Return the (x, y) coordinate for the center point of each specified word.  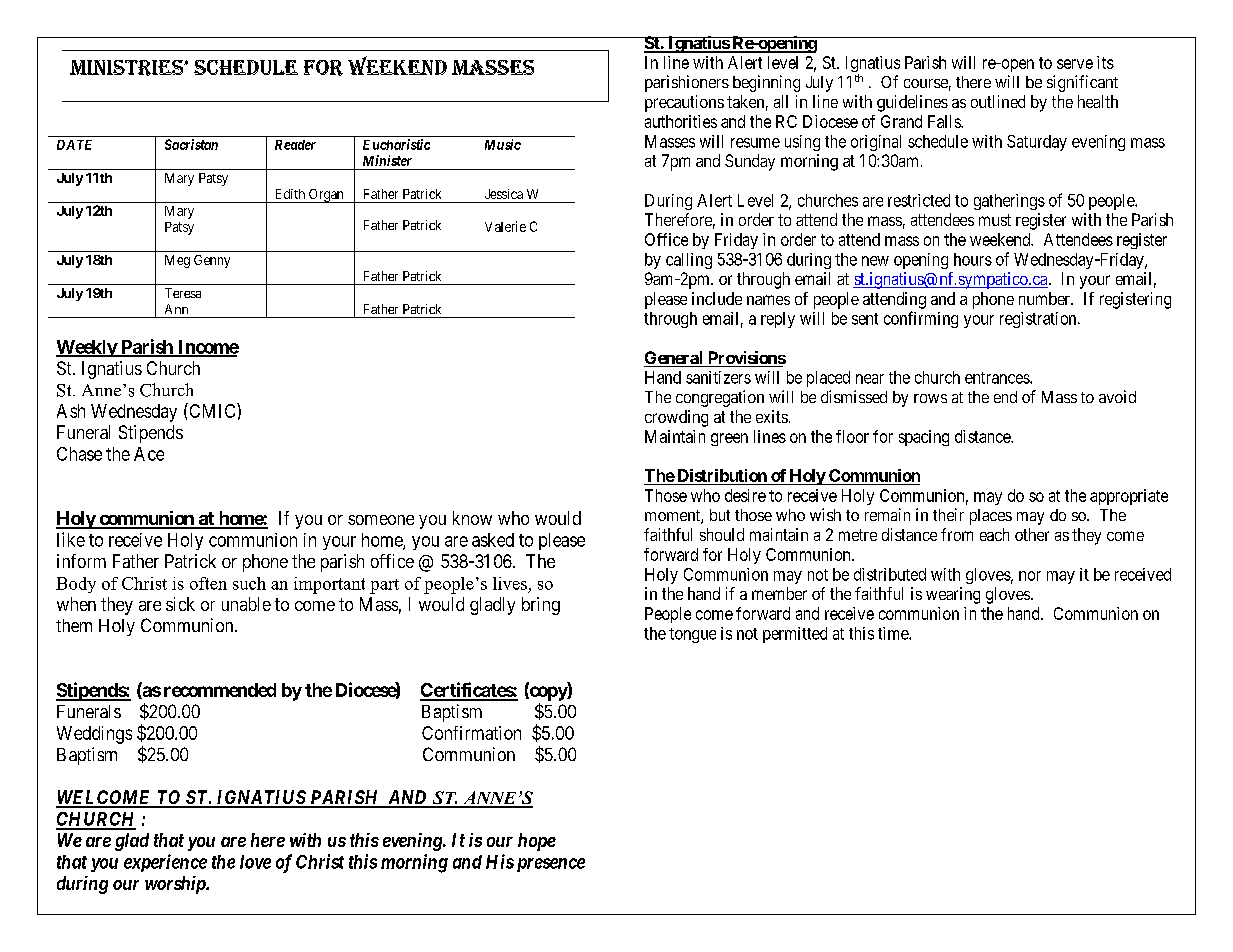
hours (973, 259)
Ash (71, 411)
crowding (676, 418)
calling (689, 261)
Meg (177, 261)
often (208, 583)
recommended (220, 690)
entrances (998, 378)
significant (1082, 83)
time (894, 633)
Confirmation (471, 733)
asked (493, 540)
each (994, 534)
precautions (684, 103)
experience (165, 863)
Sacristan (191, 144)
